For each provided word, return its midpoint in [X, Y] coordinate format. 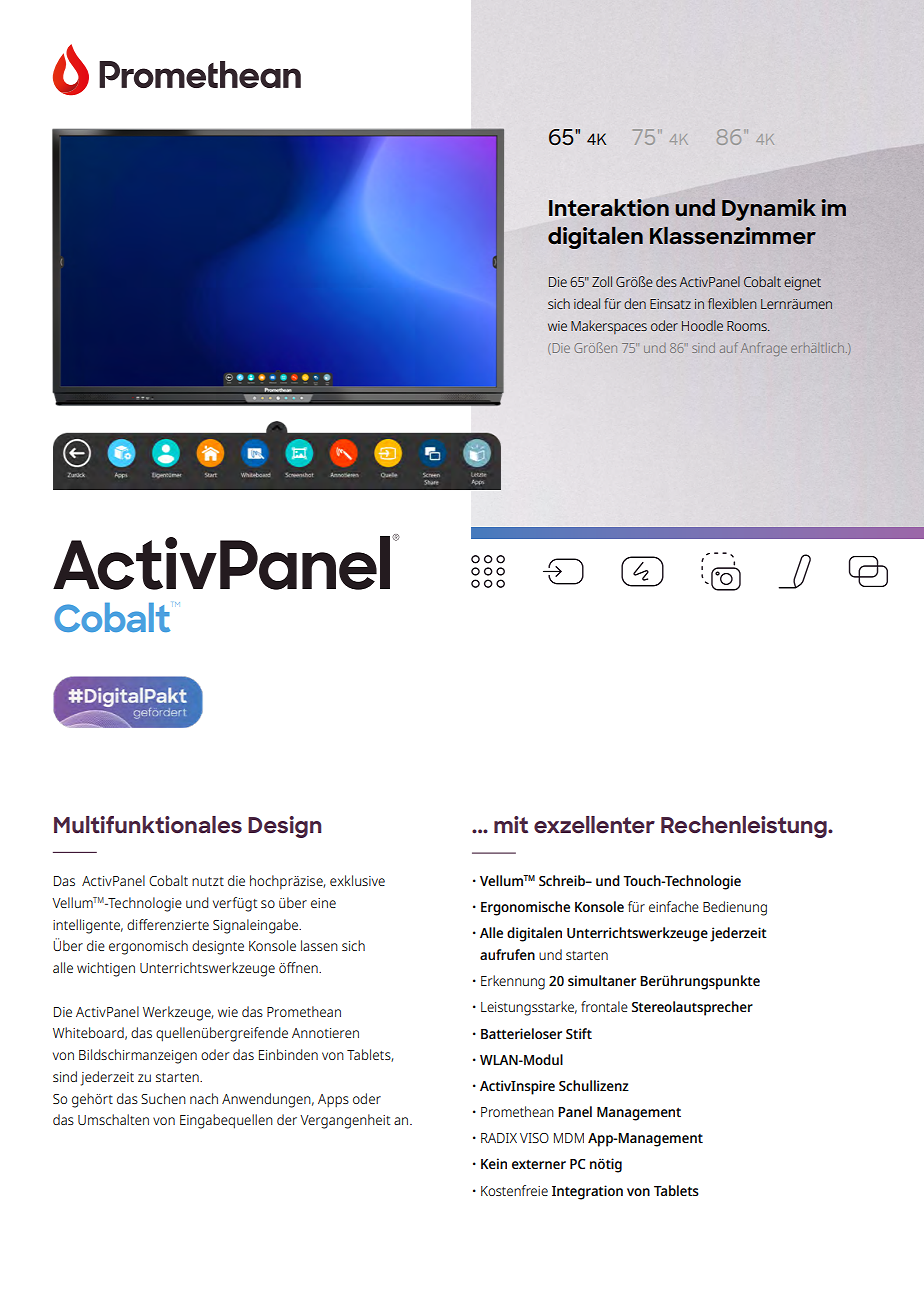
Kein [494, 1163]
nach [204, 1098]
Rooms [748, 326]
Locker [82, 928]
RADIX [499, 1138]
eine [323, 903]
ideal [587, 303]
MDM [569, 1138]
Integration [587, 1192]
